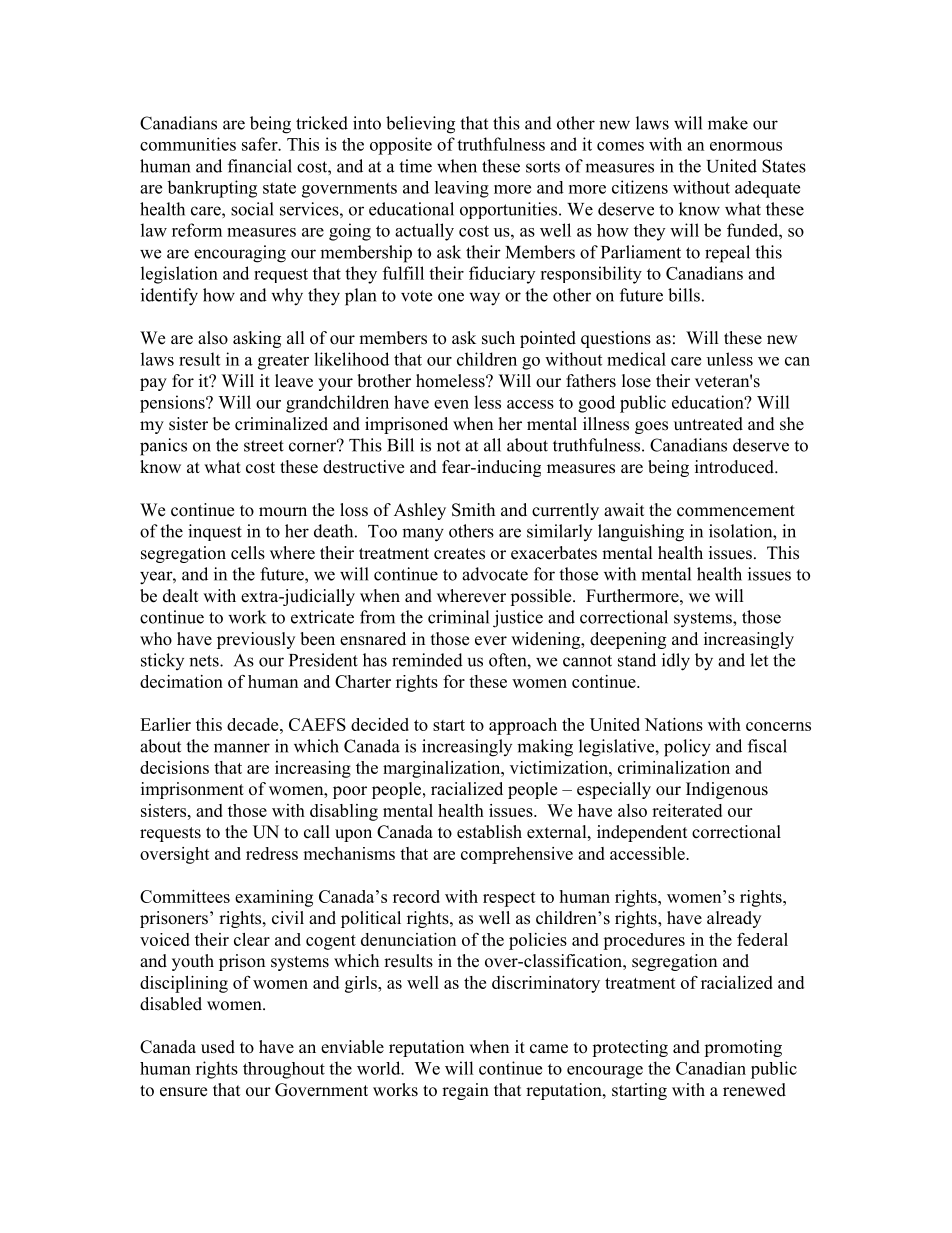 Image resolution: width=952 pixels, height=1233 pixels. Describe the element at coordinates (260, 166) in the document. I see `financial` at that location.
